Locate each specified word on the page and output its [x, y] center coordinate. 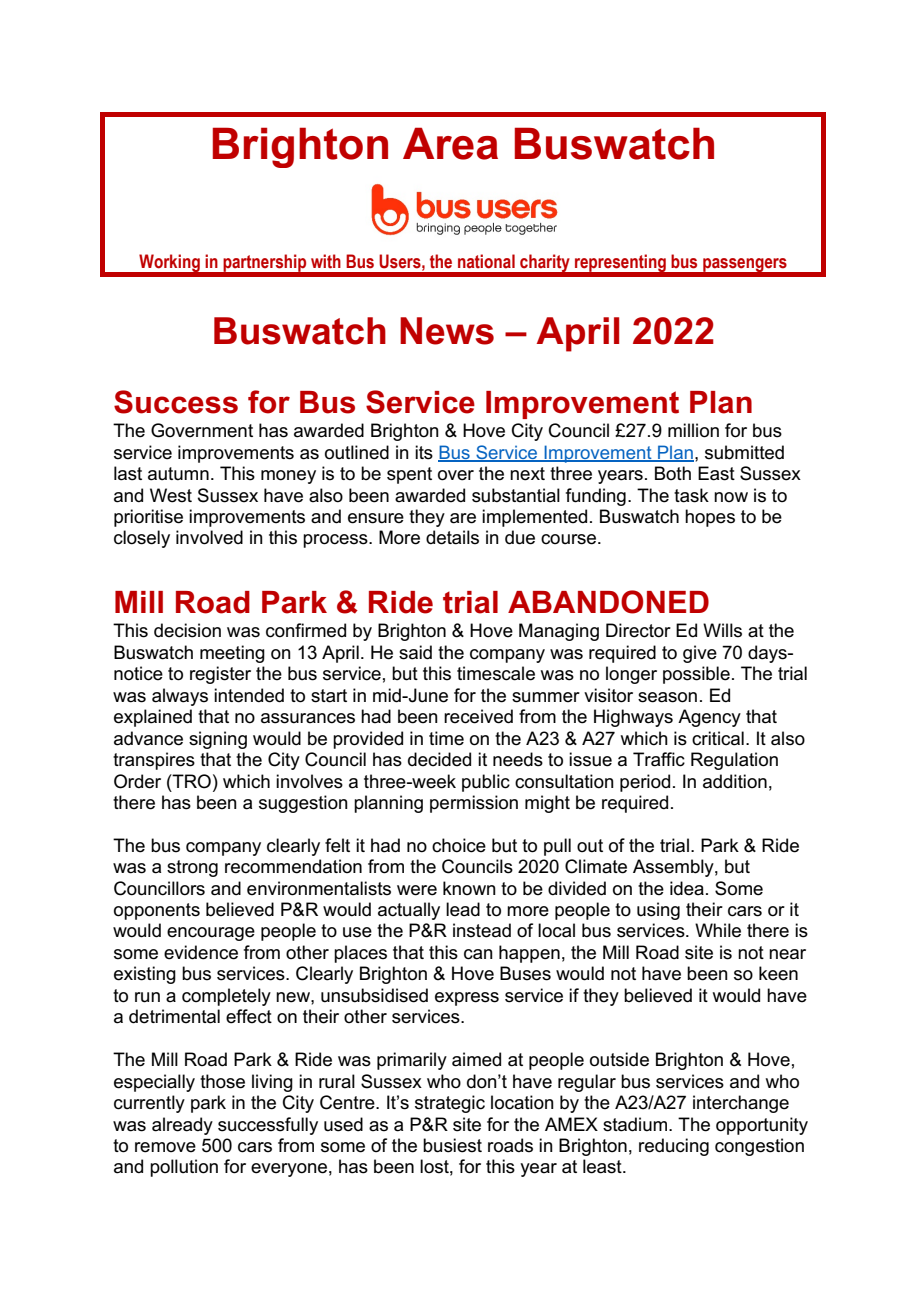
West [171, 495]
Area [450, 143]
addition [735, 781]
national [486, 261]
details [452, 537]
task [691, 495]
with [326, 261]
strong [192, 868]
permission [474, 804]
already [182, 1126]
